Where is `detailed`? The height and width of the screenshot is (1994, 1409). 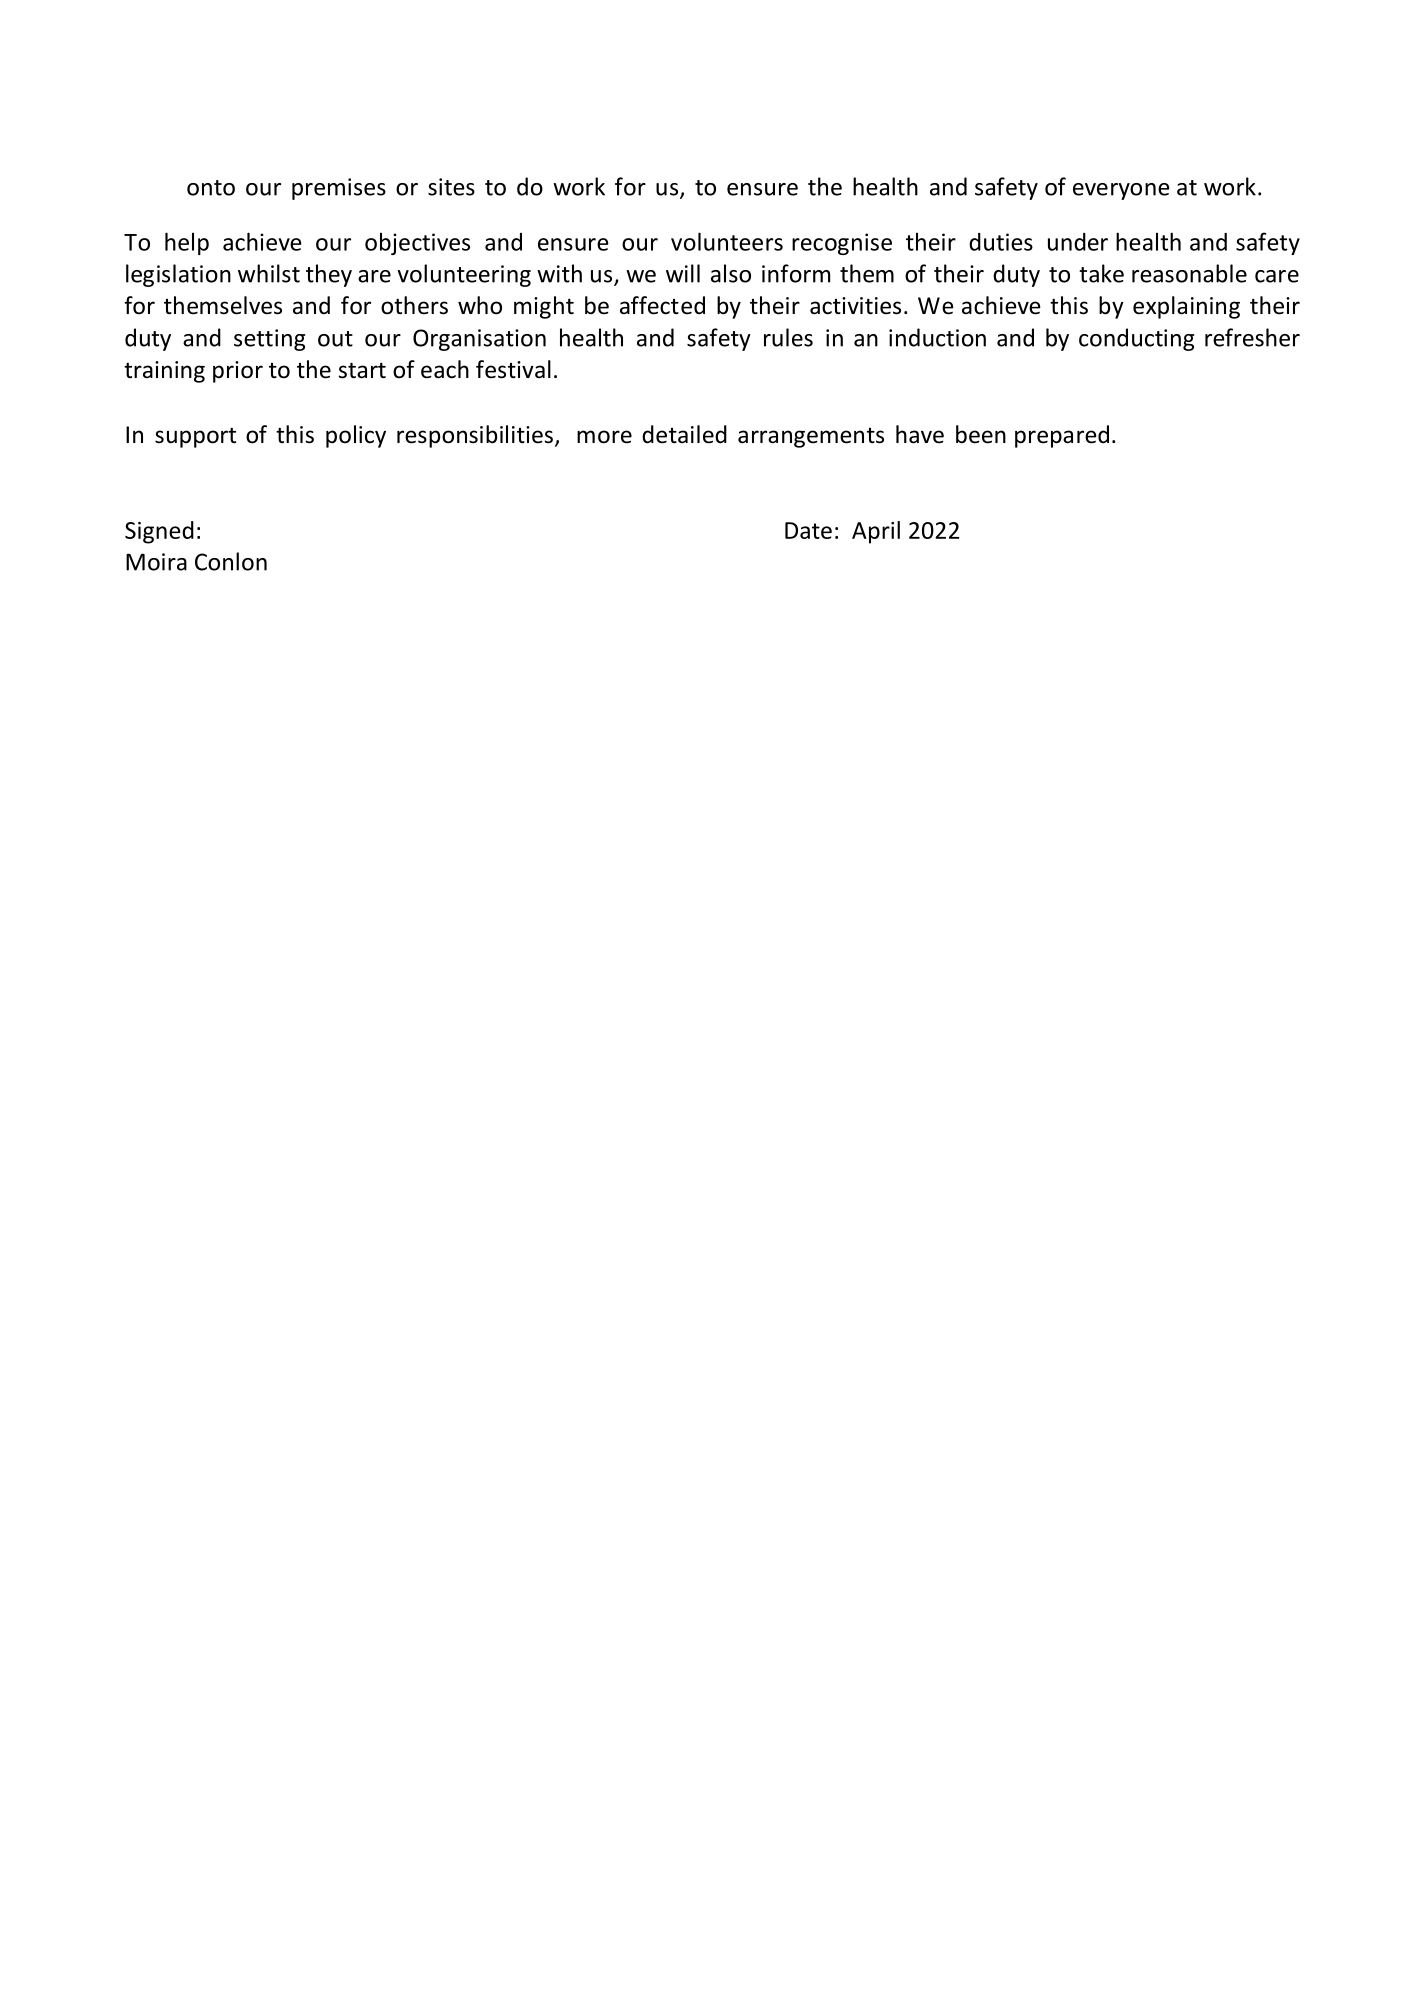 detailed is located at coordinates (684, 434).
